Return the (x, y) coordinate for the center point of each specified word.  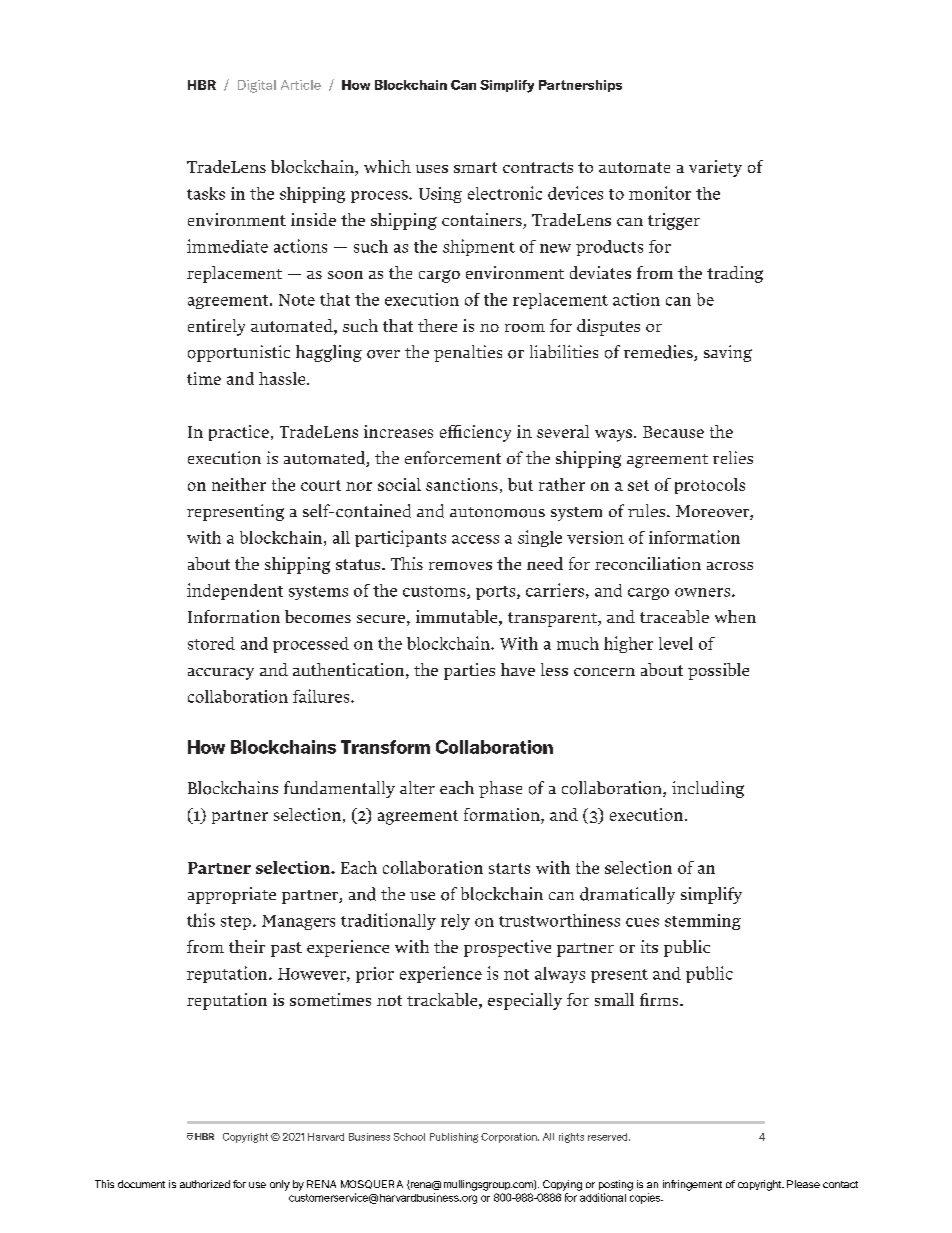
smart (475, 167)
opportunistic (239, 353)
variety (715, 168)
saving (728, 353)
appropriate (232, 895)
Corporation (510, 1138)
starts (509, 868)
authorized (205, 1184)
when (735, 616)
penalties (468, 353)
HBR (202, 85)
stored (211, 643)
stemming (703, 922)
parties (469, 671)
